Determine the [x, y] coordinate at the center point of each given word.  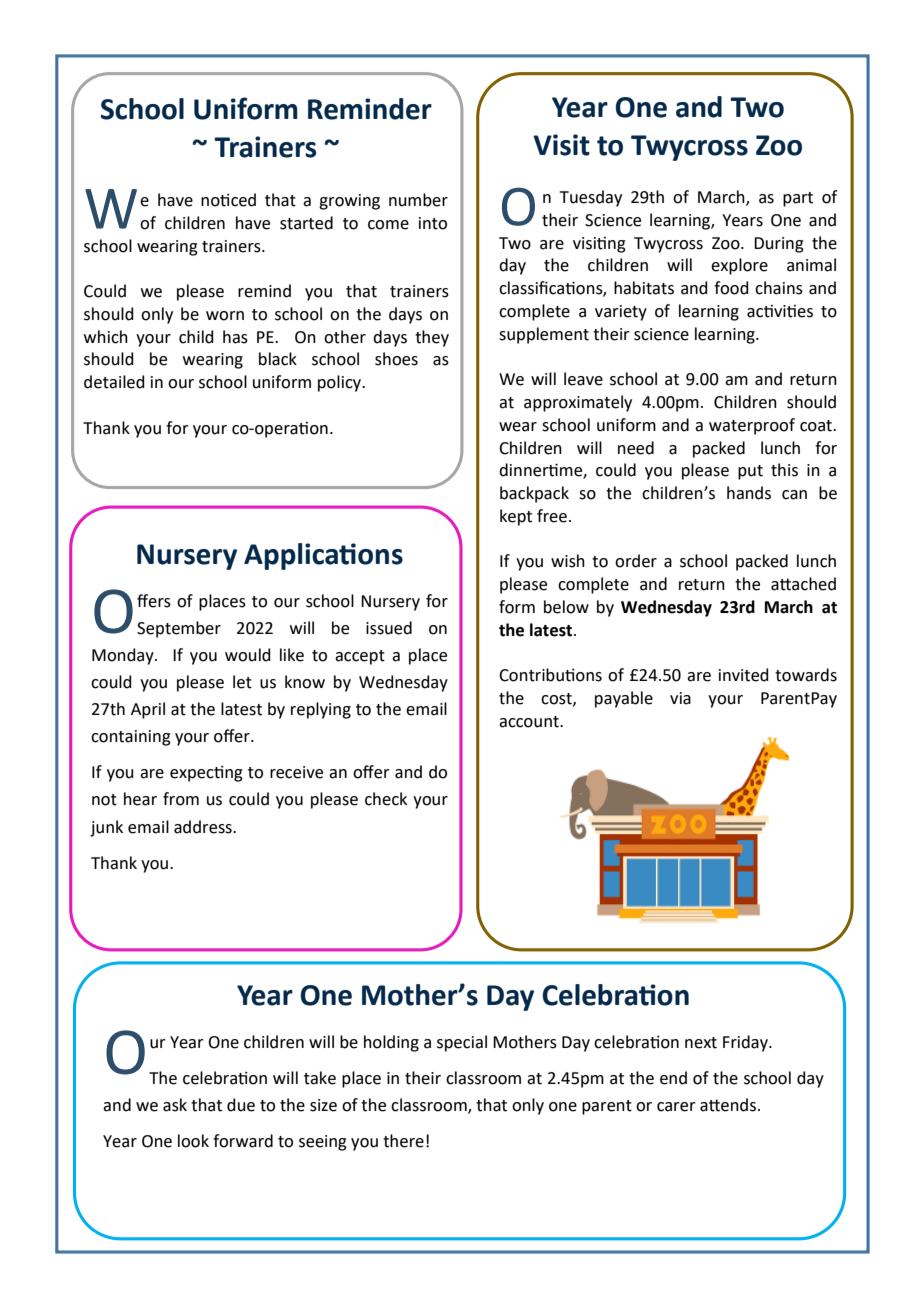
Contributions [550, 675]
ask [175, 1105]
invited [744, 675]
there [403, 1141]
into [433, 223]
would [248, 655]
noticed [228, 200]
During [779, 245]
